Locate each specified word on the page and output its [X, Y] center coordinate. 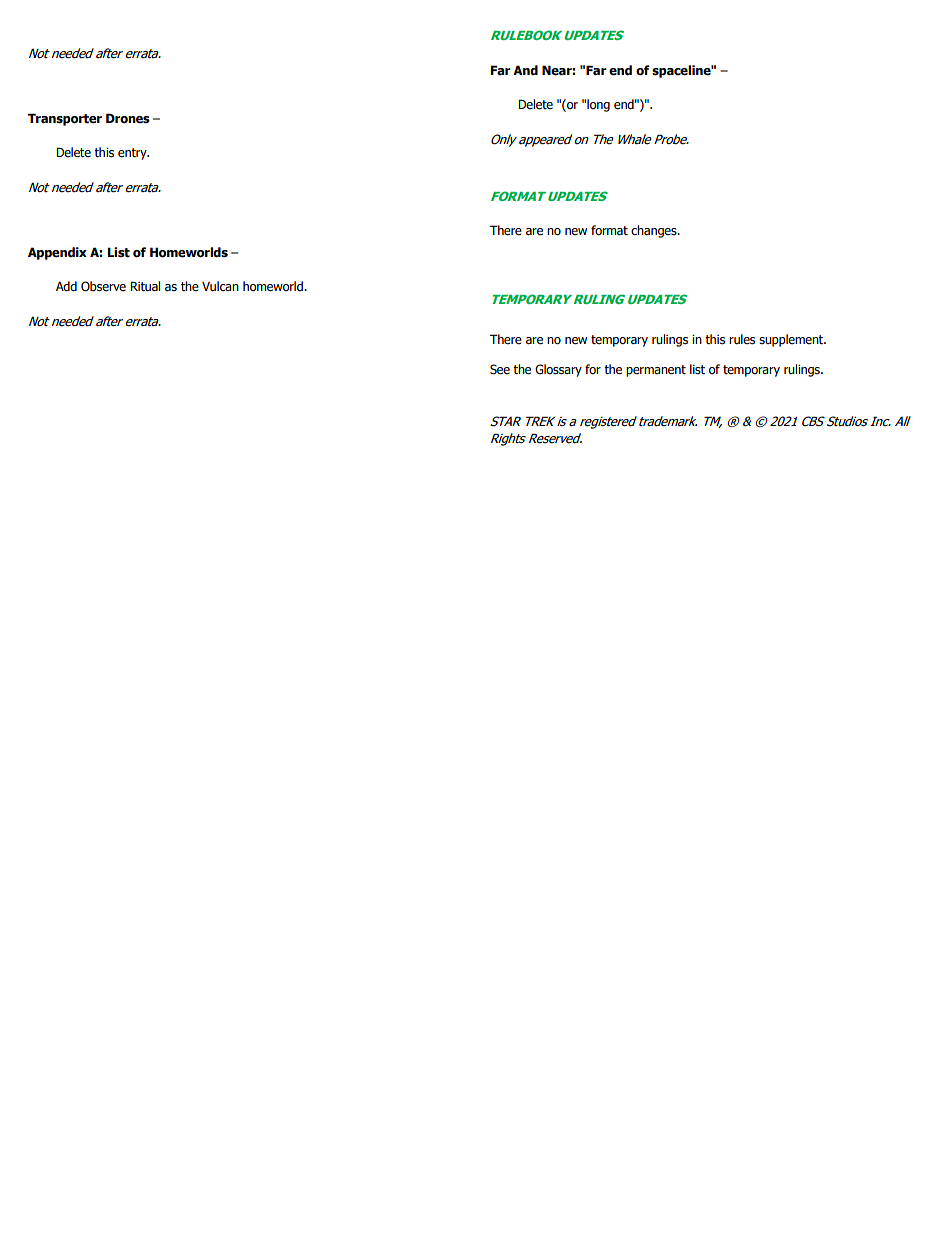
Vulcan [220, 286]
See [500, 369]
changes [655, 231]
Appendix [57, 253]
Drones [128, 118]
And [525, 70]
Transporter [65, 119]
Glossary [558, 370]
